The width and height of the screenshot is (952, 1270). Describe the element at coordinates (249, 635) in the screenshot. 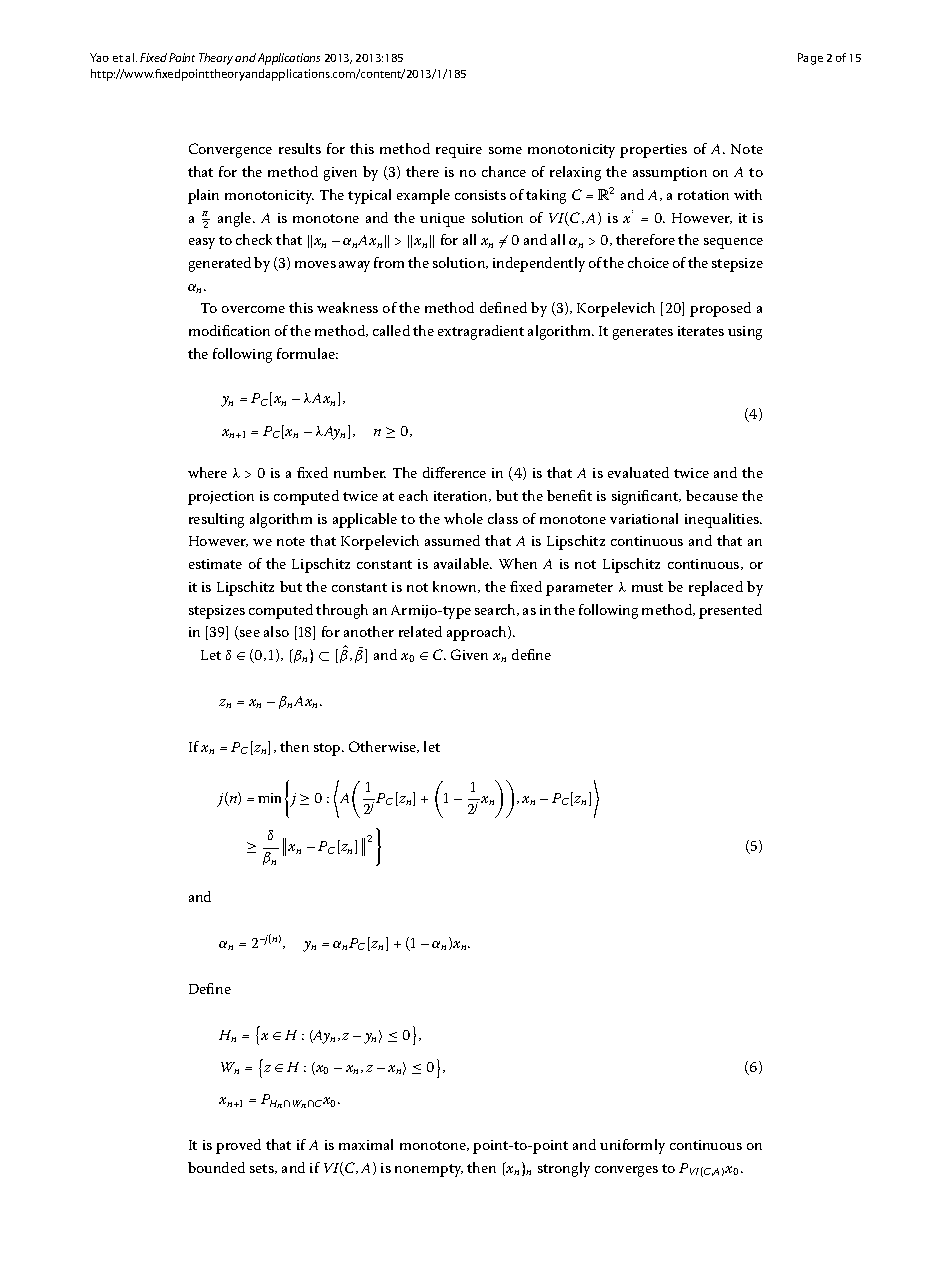

I see `see` at that location.
